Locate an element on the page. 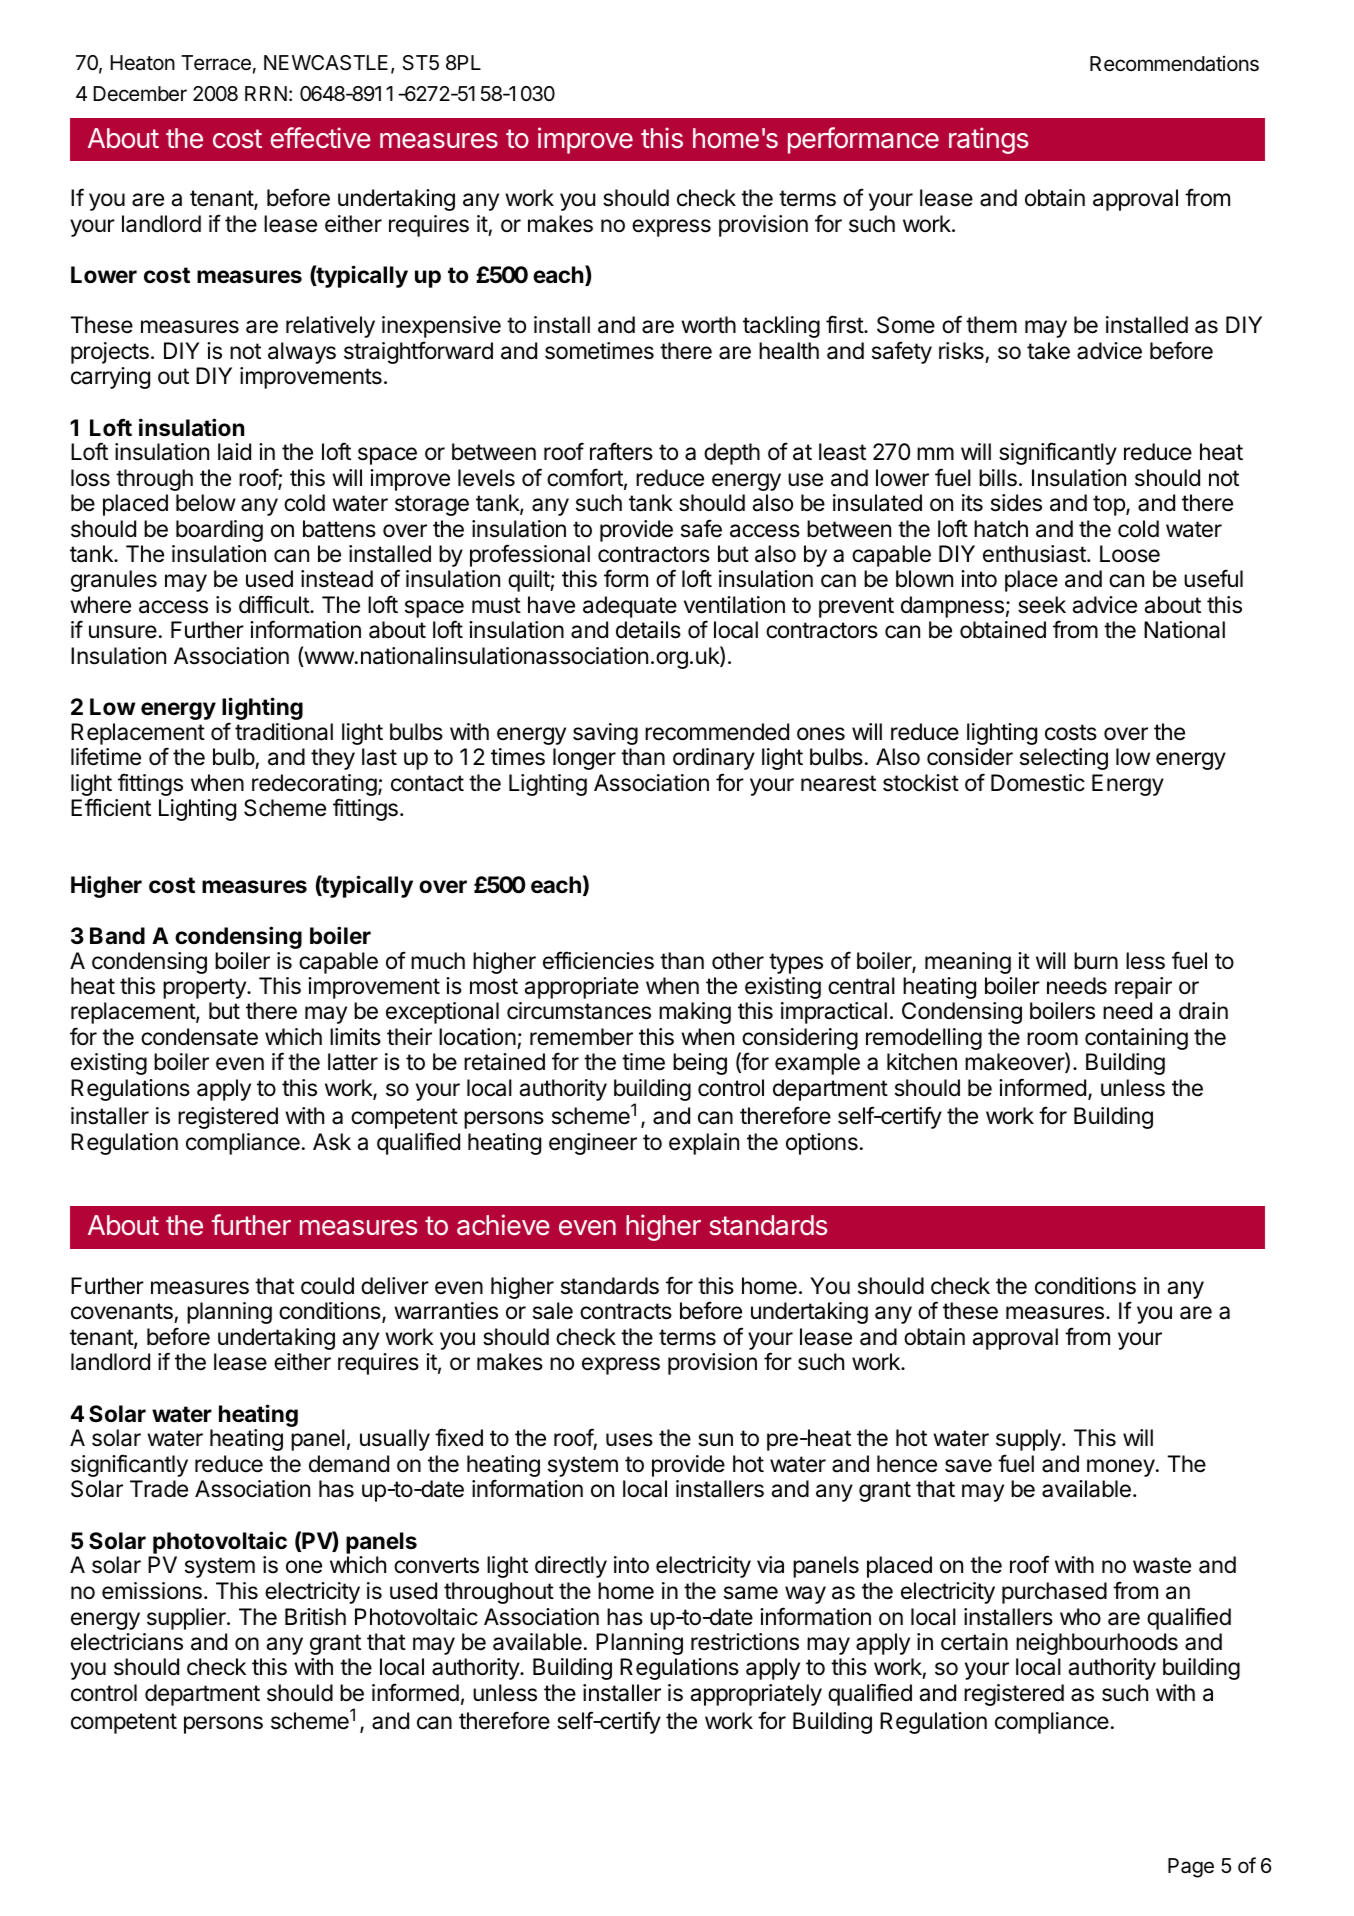  worth is located at coordinates (708, 324).
